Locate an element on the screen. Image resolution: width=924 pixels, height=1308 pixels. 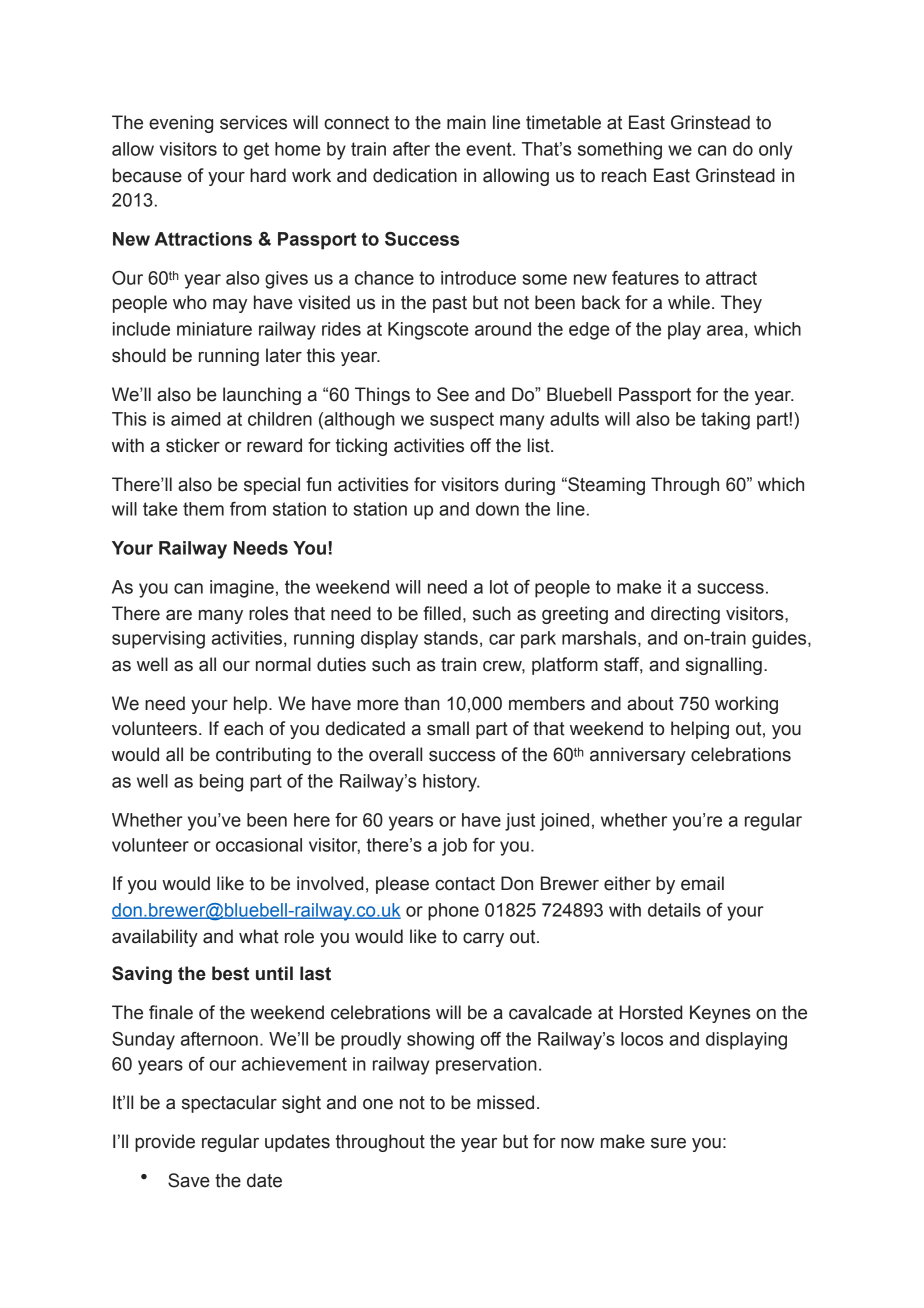
Save is located at coordinates (189, 1180).
